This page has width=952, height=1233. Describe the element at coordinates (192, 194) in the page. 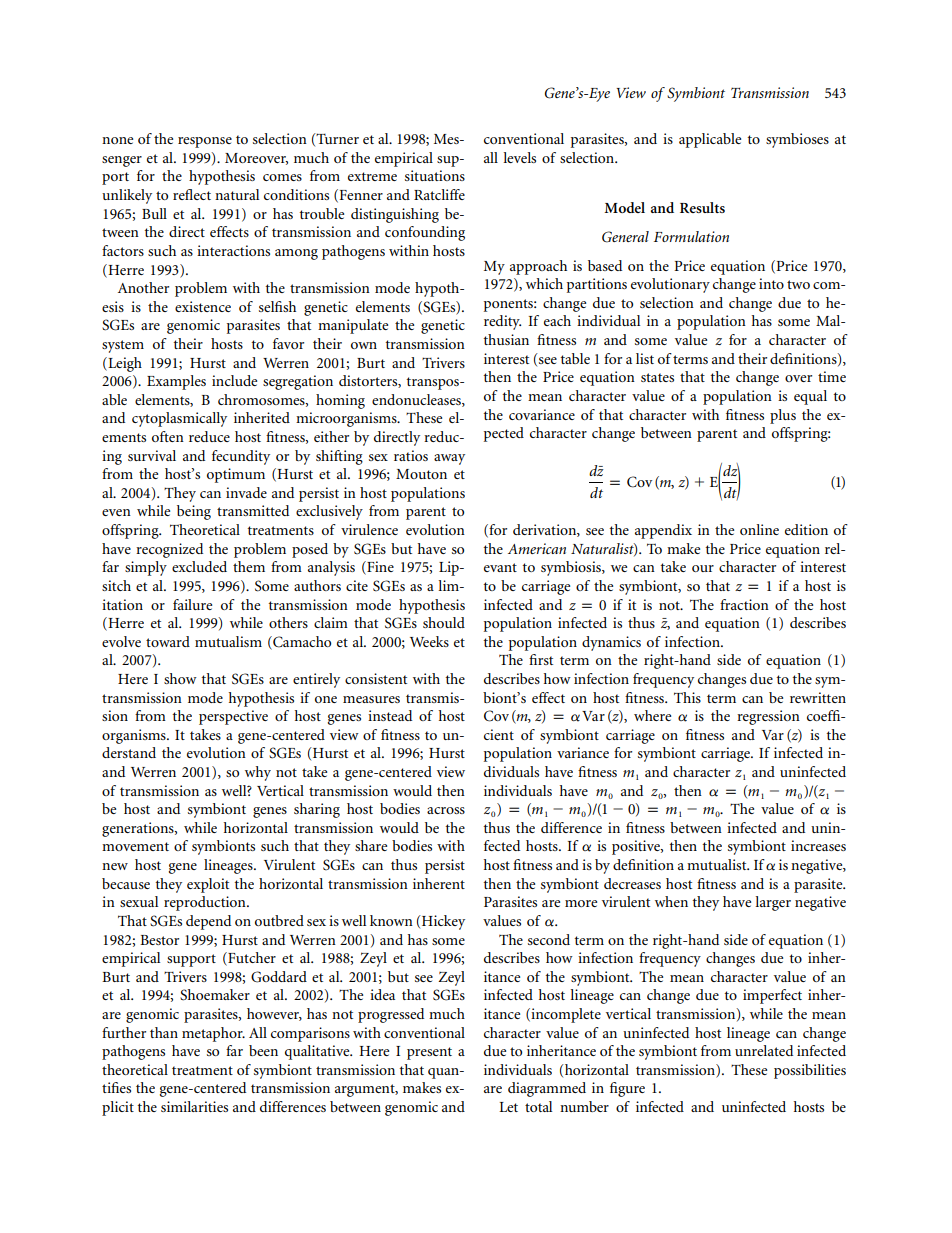

I see `reflect` at that location.
